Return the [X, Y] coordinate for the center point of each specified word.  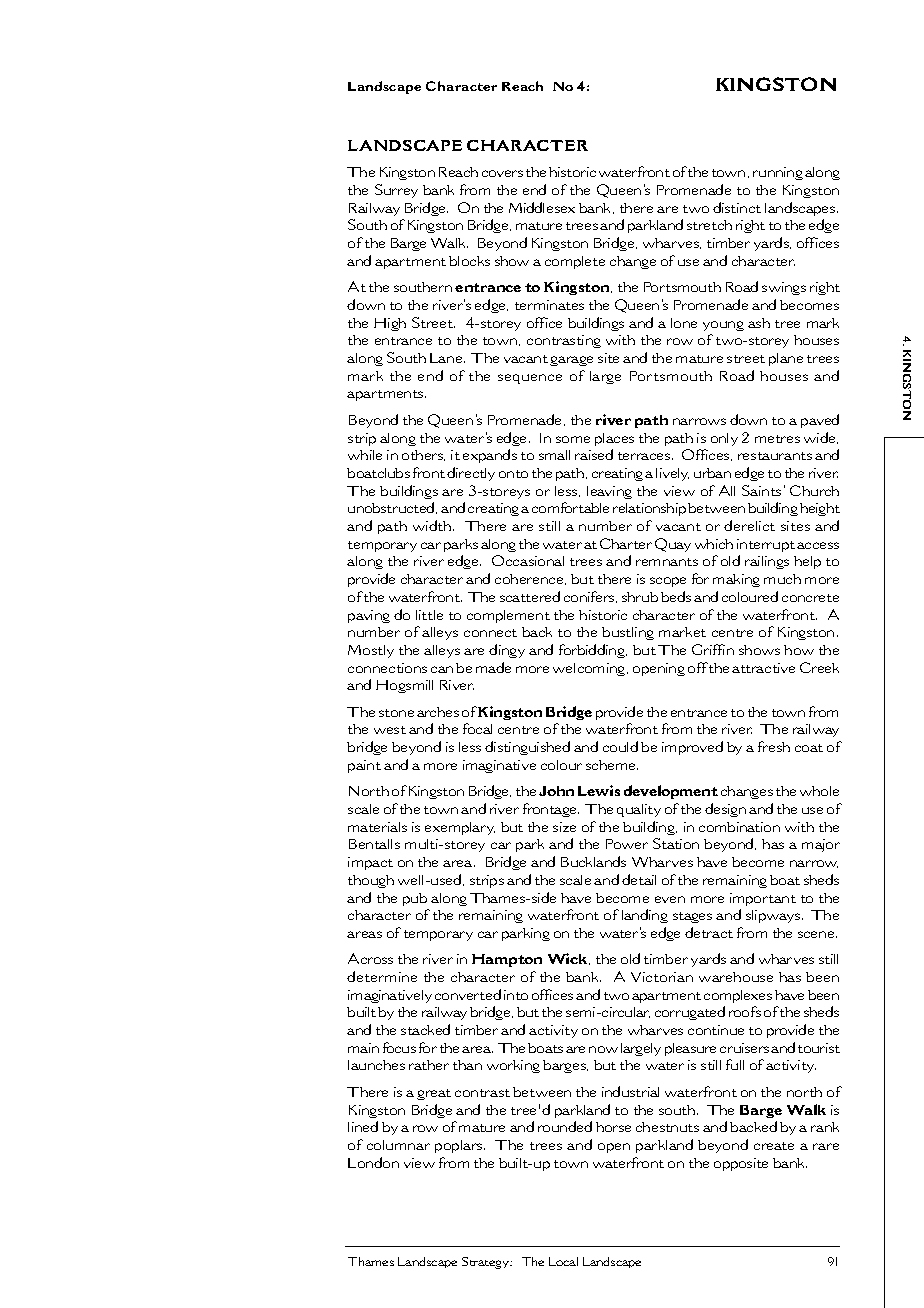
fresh [774, 746]
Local [563, 1261]
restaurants [775, 456]
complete [575, 262]
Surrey [396, 191]
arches [438, 712]
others [423, 455]
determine [382, 976]
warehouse [736, 977]
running [778, 173]
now [603, 1049]
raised [594, 454]
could [620, 746]
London [373, 1162]
